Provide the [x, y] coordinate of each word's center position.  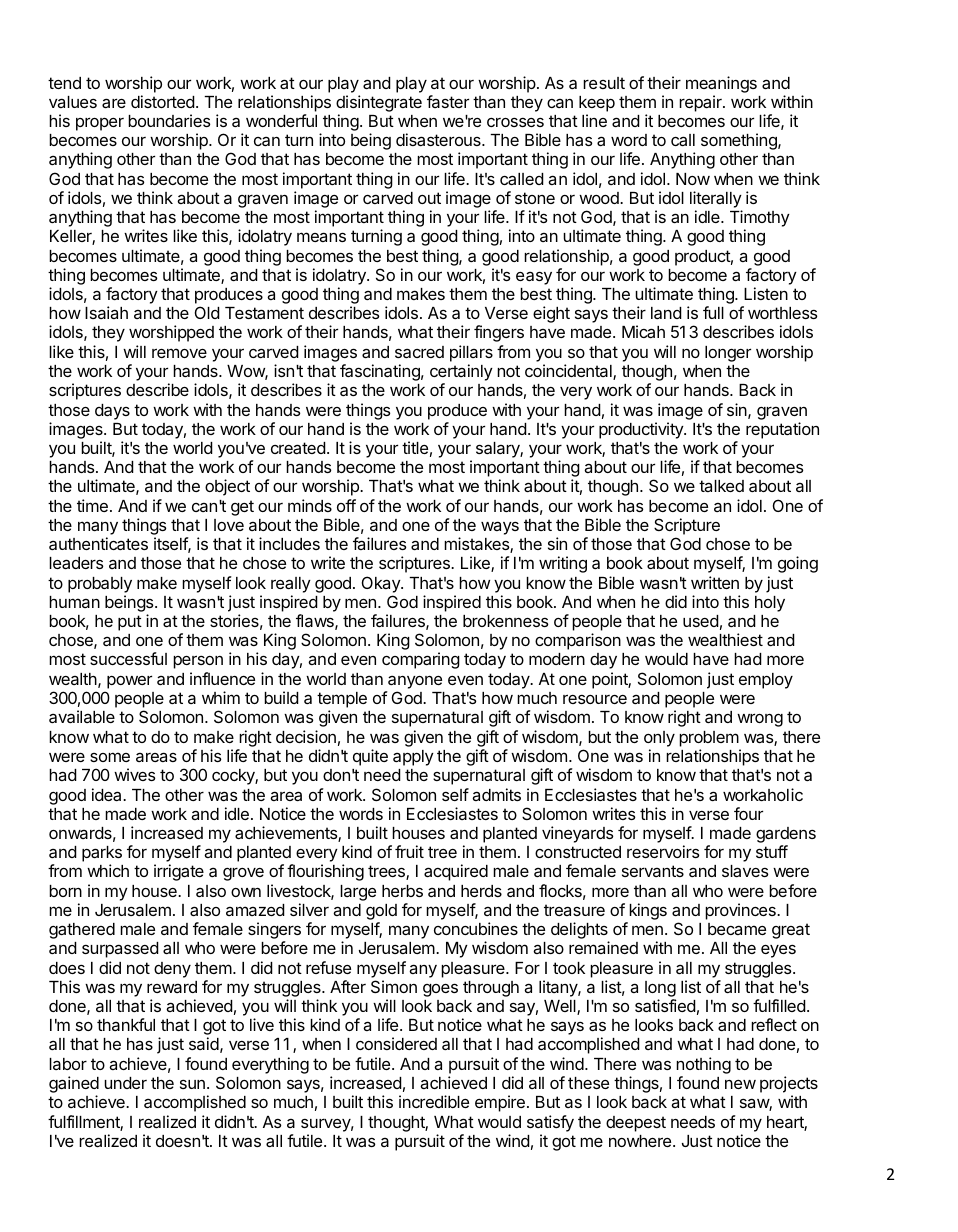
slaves [745, 871]
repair [701, 103]
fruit [409, 851]
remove [179, 353]
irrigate [179, 872]
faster [448, 101]
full [713, 312]
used [701, 621]
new [740, 1084]
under [125, 1083]
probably [100, 585]
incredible [434, 1101]
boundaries [169, 120]
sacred [419, 352]
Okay [382, 584]
